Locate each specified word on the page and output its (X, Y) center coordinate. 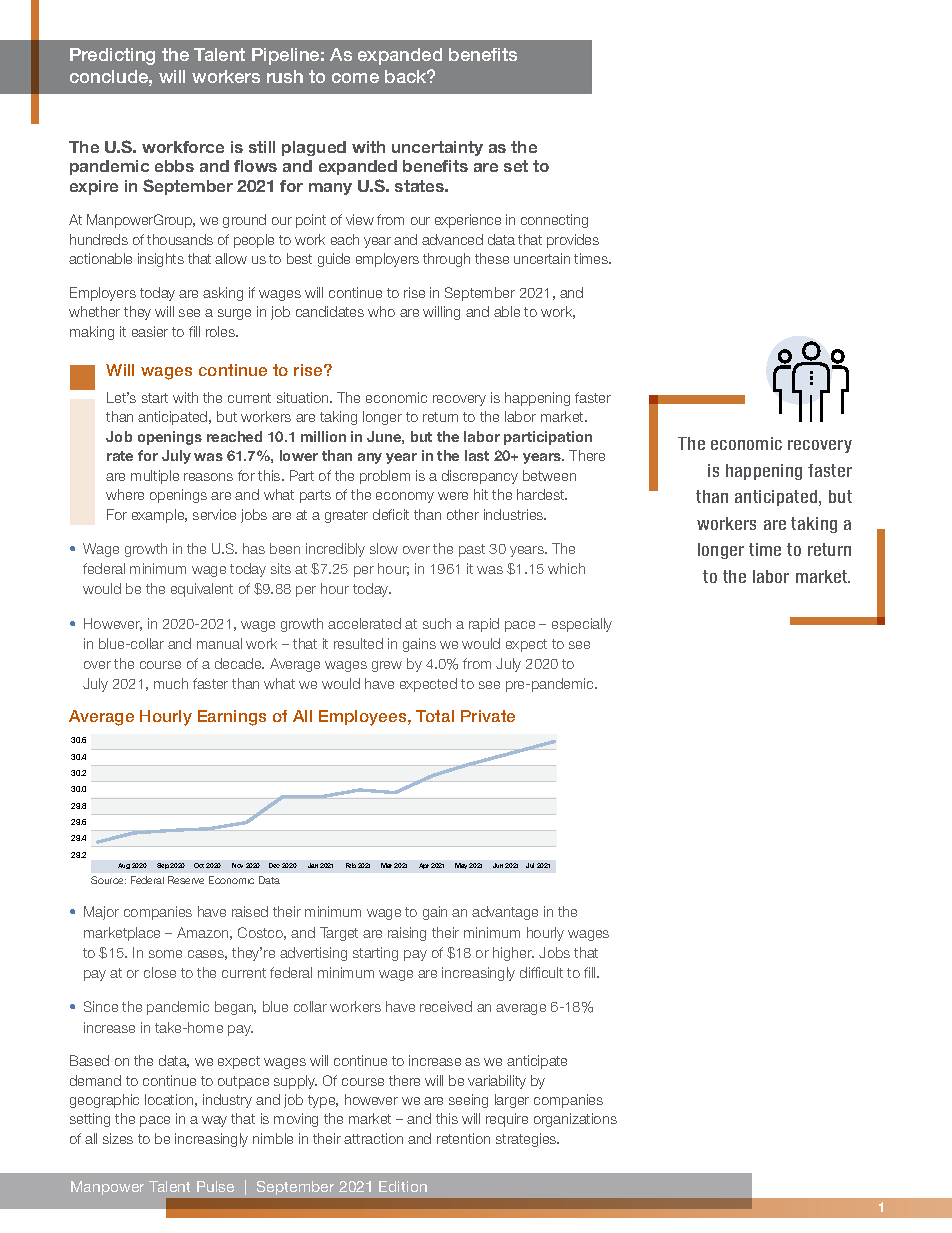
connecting (554, 221)
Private (488, 716)
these (492, 258)
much (171, 683)
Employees (364, 718)
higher (513, 954)
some (165, 954)
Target (339, 934)
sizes (118, 1138)
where (125, 494)
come (355, 78)
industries (515, 514)
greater (346, 516)
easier (150, 331)
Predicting (112, 56)
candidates (330, 311)
